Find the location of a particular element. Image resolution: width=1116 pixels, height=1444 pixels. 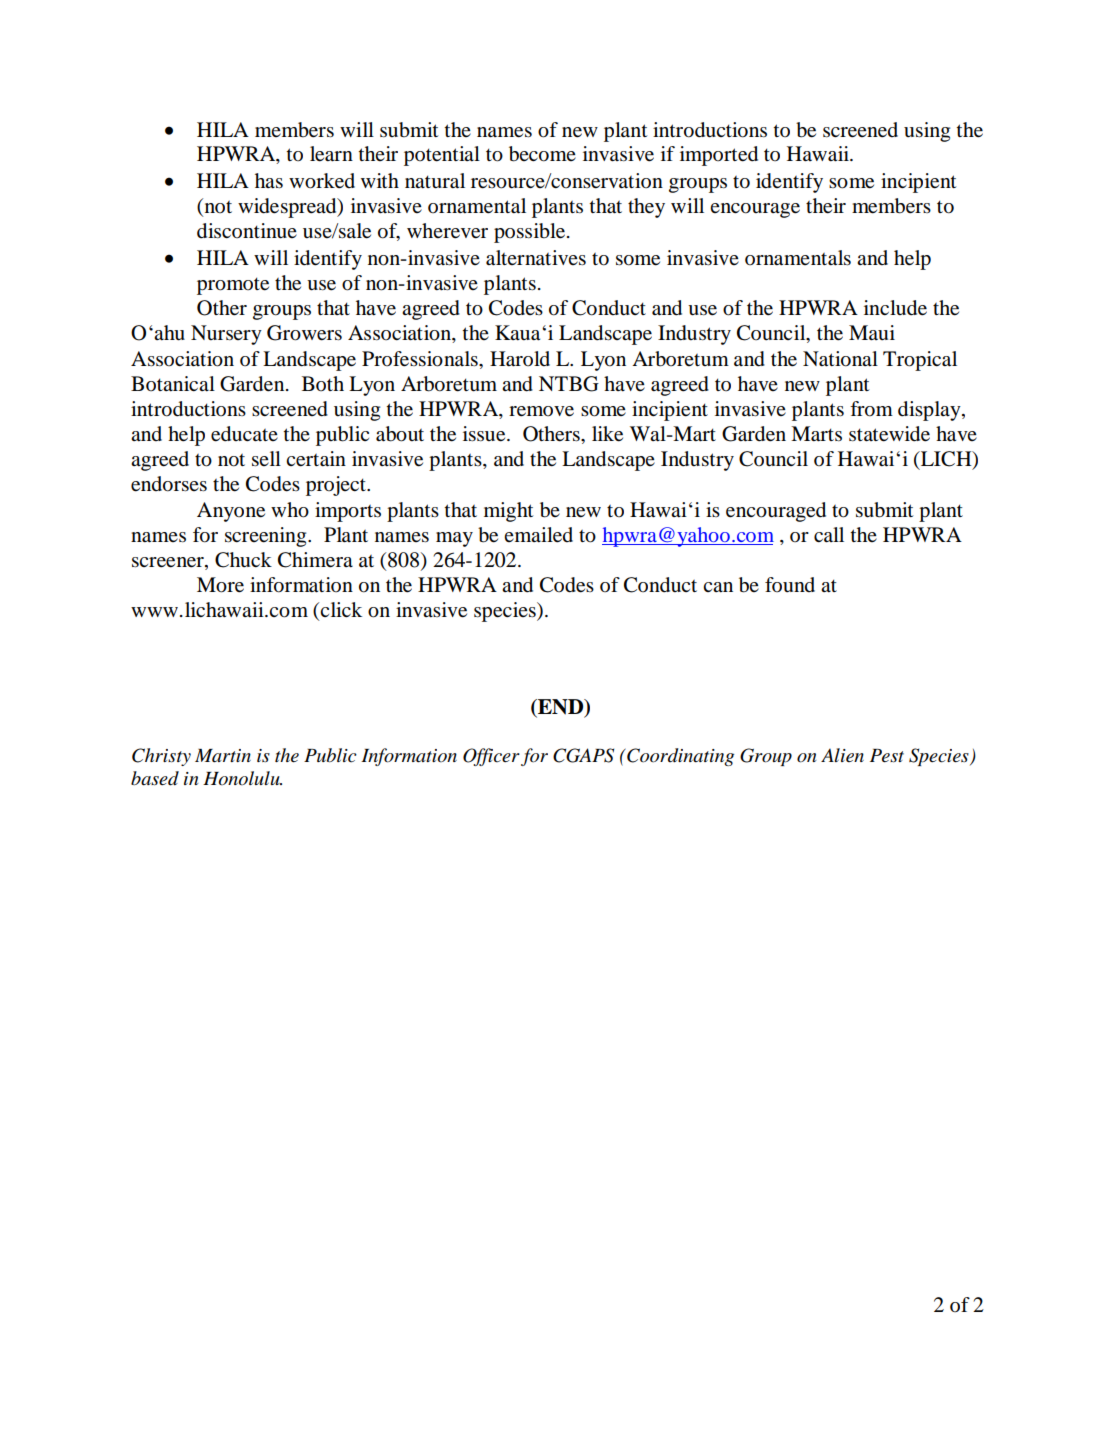

imported is located at coordinates (719, 156).
